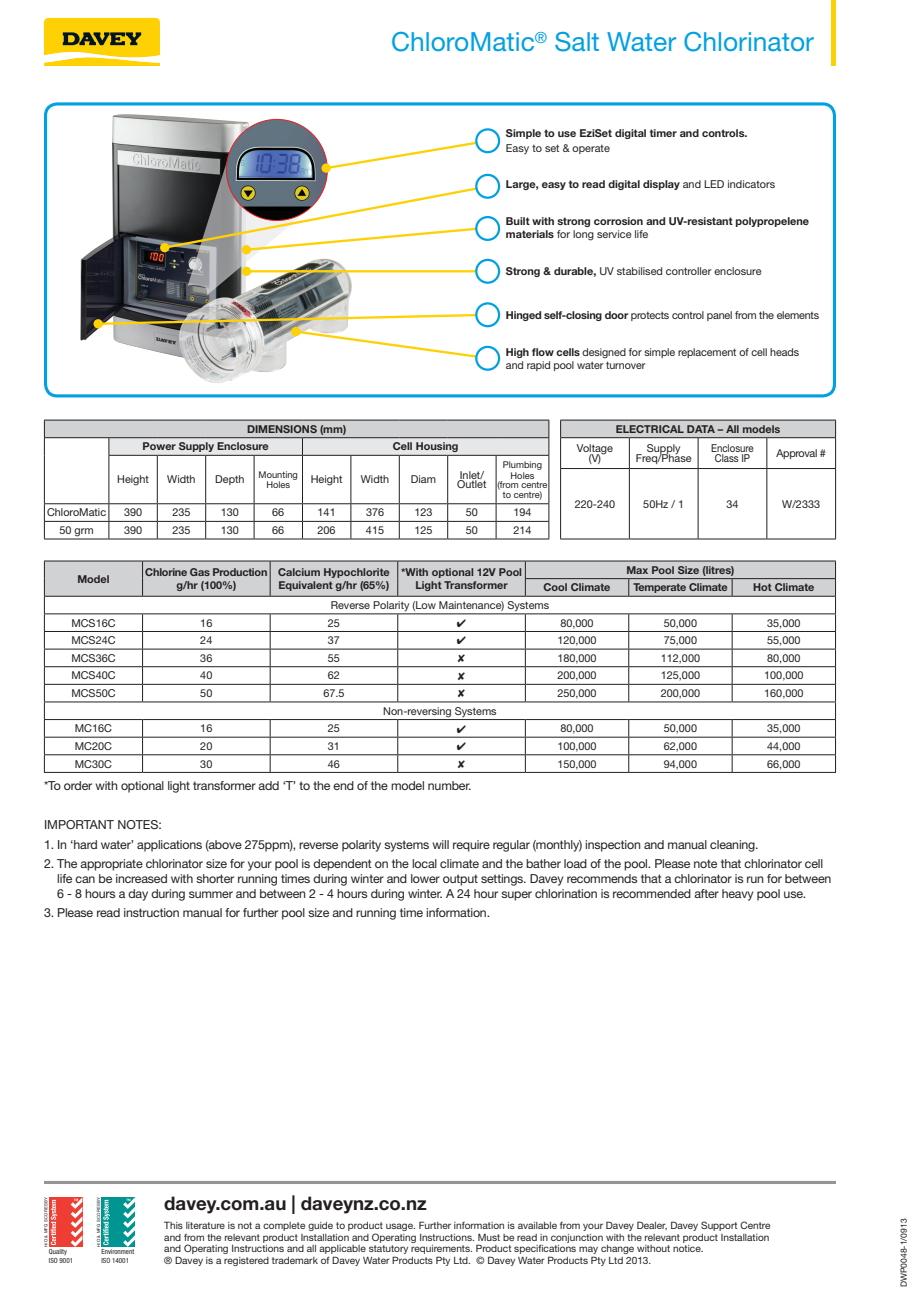 Image resolution: width=924 pixels, height=1308 pixels. Describe the element at coordinates (173, 1225) in the image. I see `This` at that location.
